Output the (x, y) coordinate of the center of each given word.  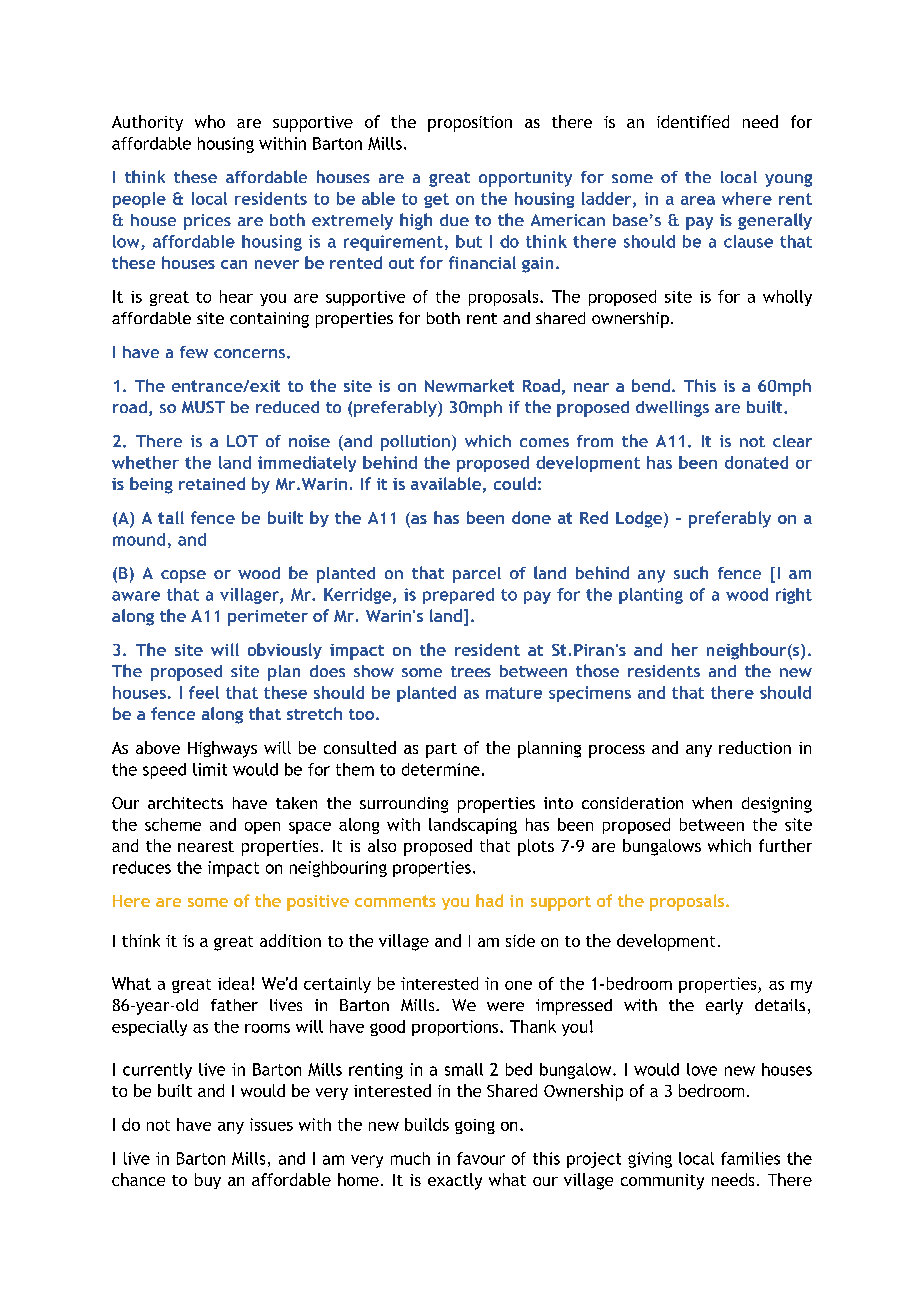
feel (204, 692)
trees (471, 671)
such (691, 572)
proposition (470, 124)
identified (693, 121)
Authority (147, 123)
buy (208, 1181)
